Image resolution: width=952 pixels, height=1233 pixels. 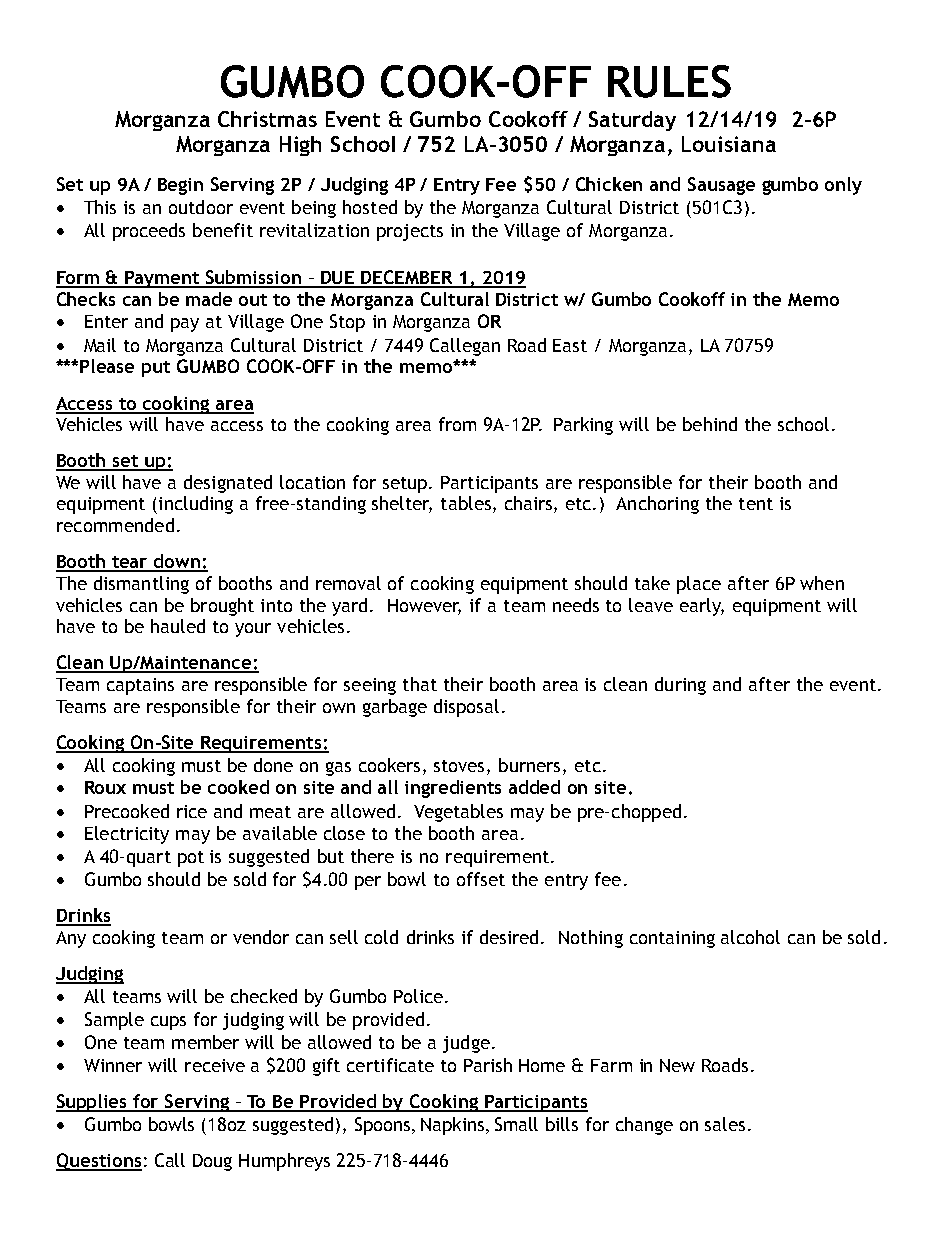 I want to click on behind, so click(x=710, y=424).
